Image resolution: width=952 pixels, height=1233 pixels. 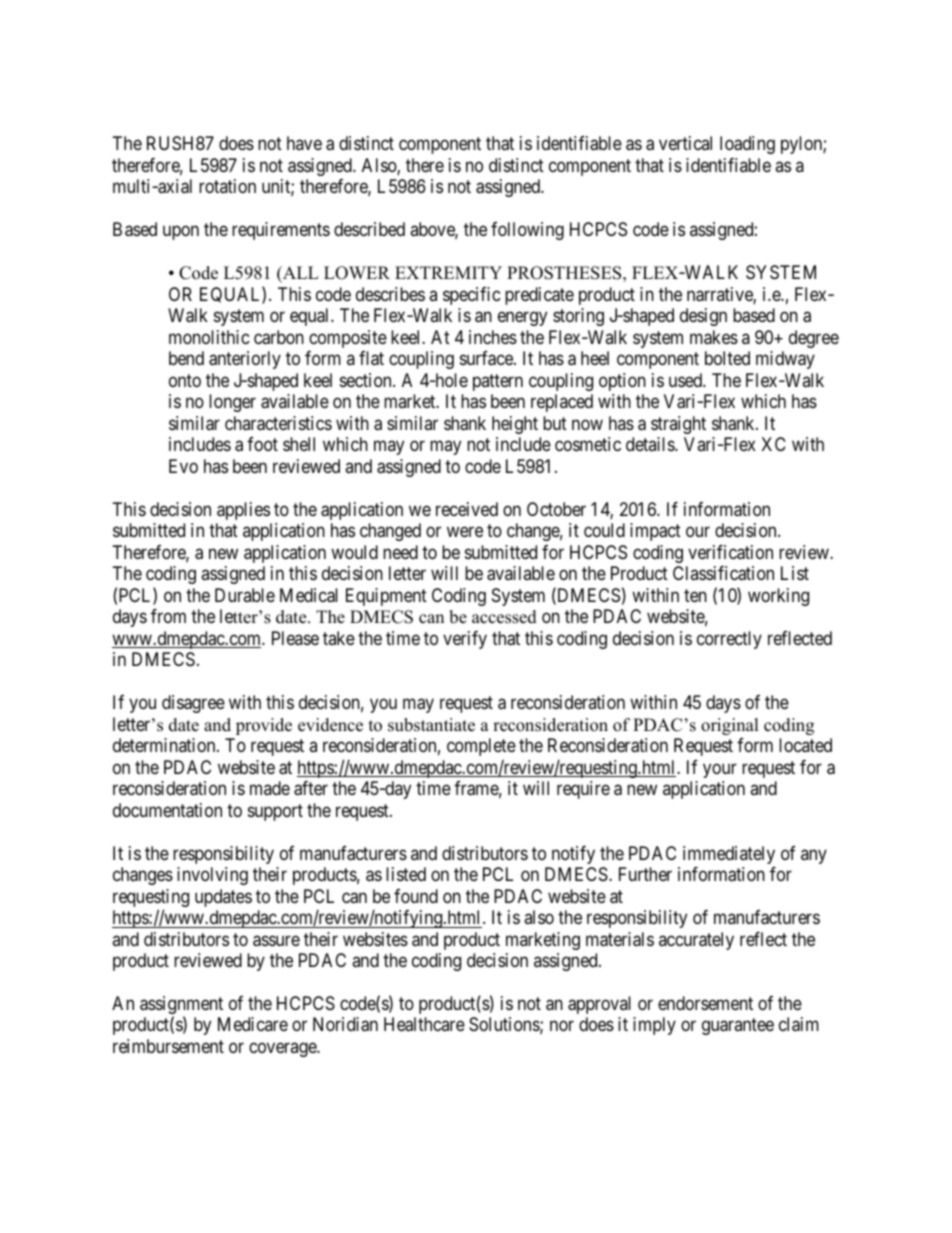 What do you see at coordinates (253, 1024) in the screenshot?
I see `Medicare` at bounding box center [253, 1024].
